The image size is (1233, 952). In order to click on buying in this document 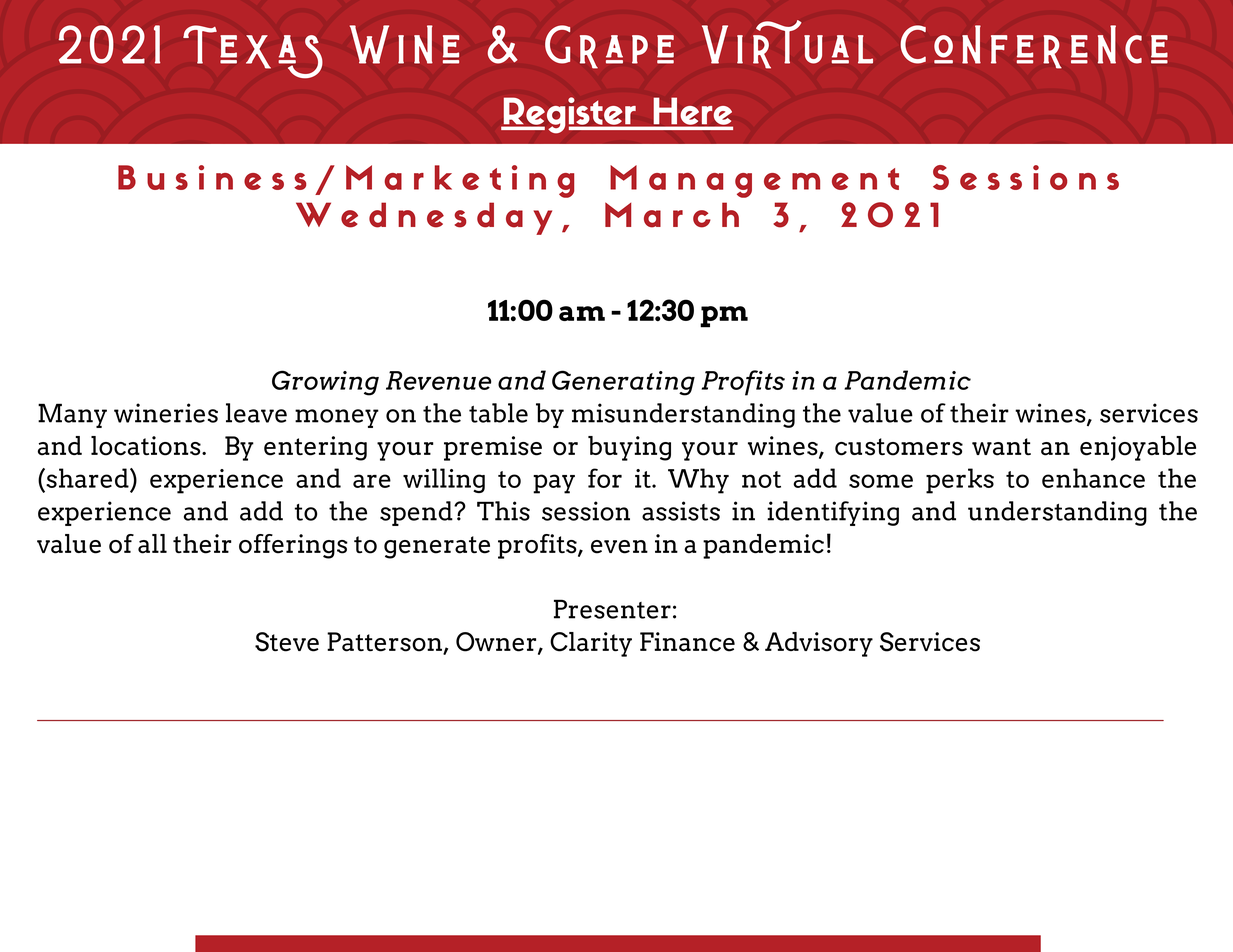, I will do `click(629, 448)`.
